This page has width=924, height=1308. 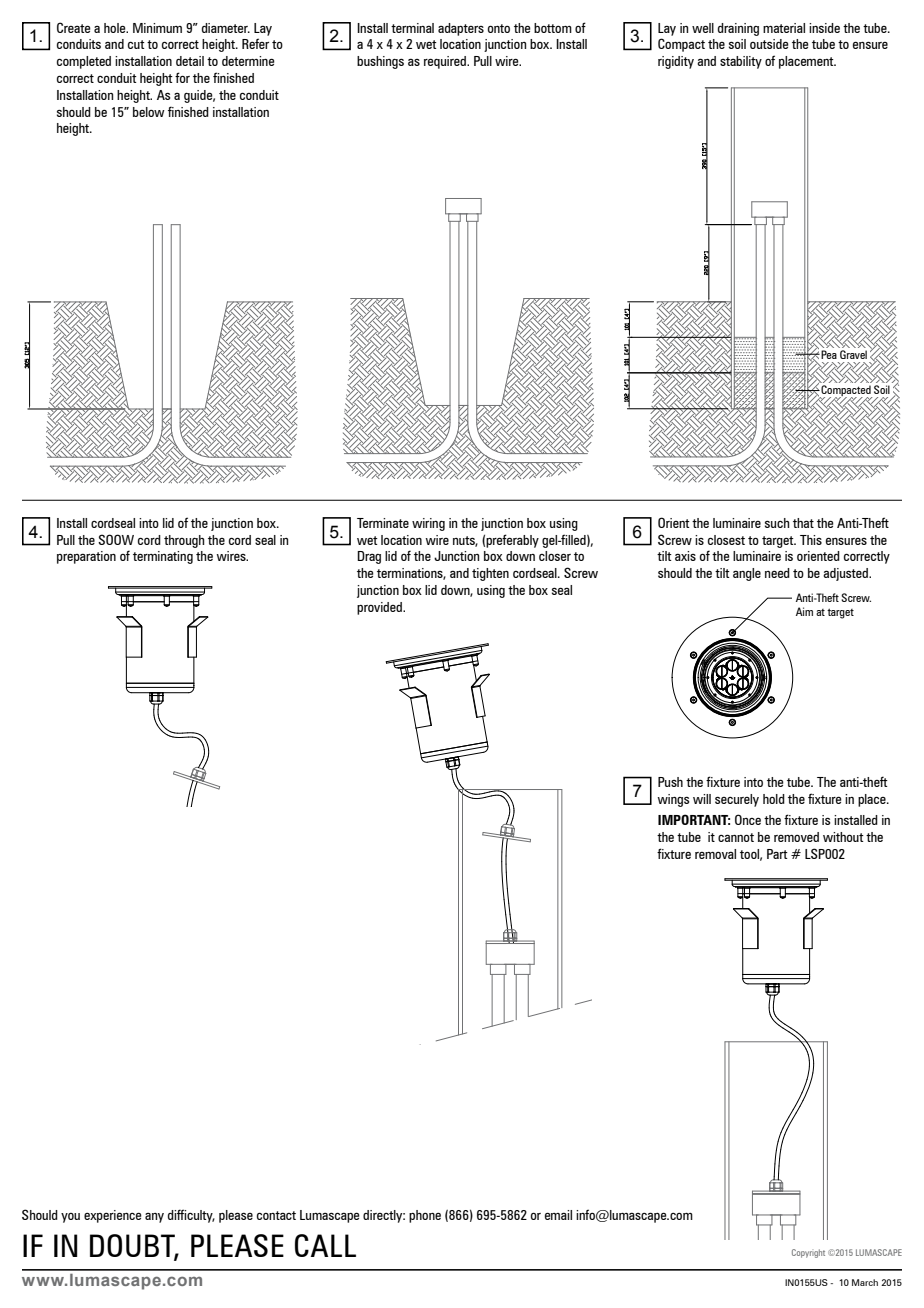 What do you see at coordinates (154, 1218) in the page?
I see `any` at bounding box center [154, 1218].
